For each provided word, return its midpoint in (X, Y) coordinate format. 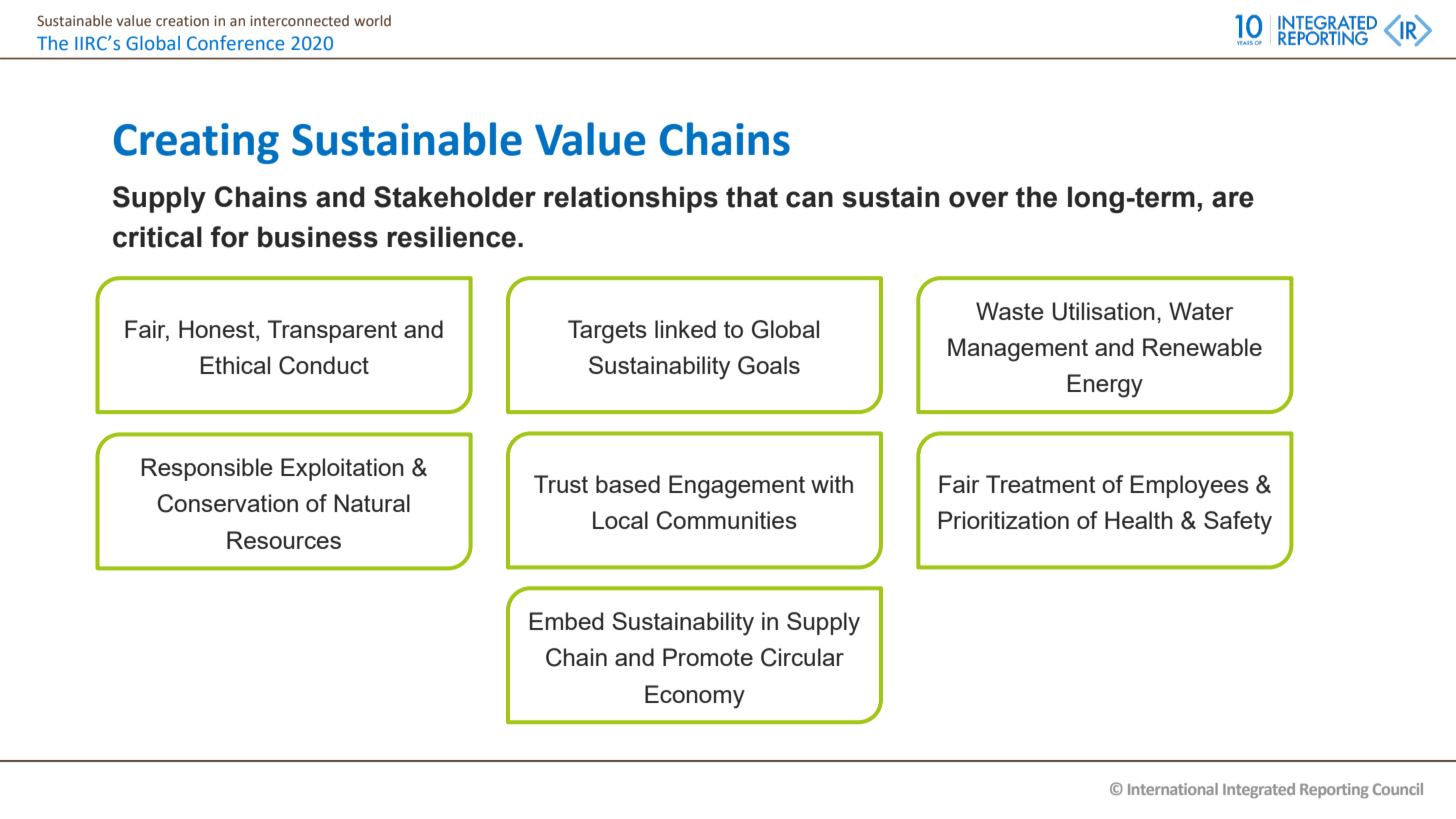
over (979, 199)
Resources (284, 540)
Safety (1238, 523)
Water (1201, 311)
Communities (726, 520)
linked (685, 329)
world (372, 20)
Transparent (332, 331)
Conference (235, 43)
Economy (695, 697)
